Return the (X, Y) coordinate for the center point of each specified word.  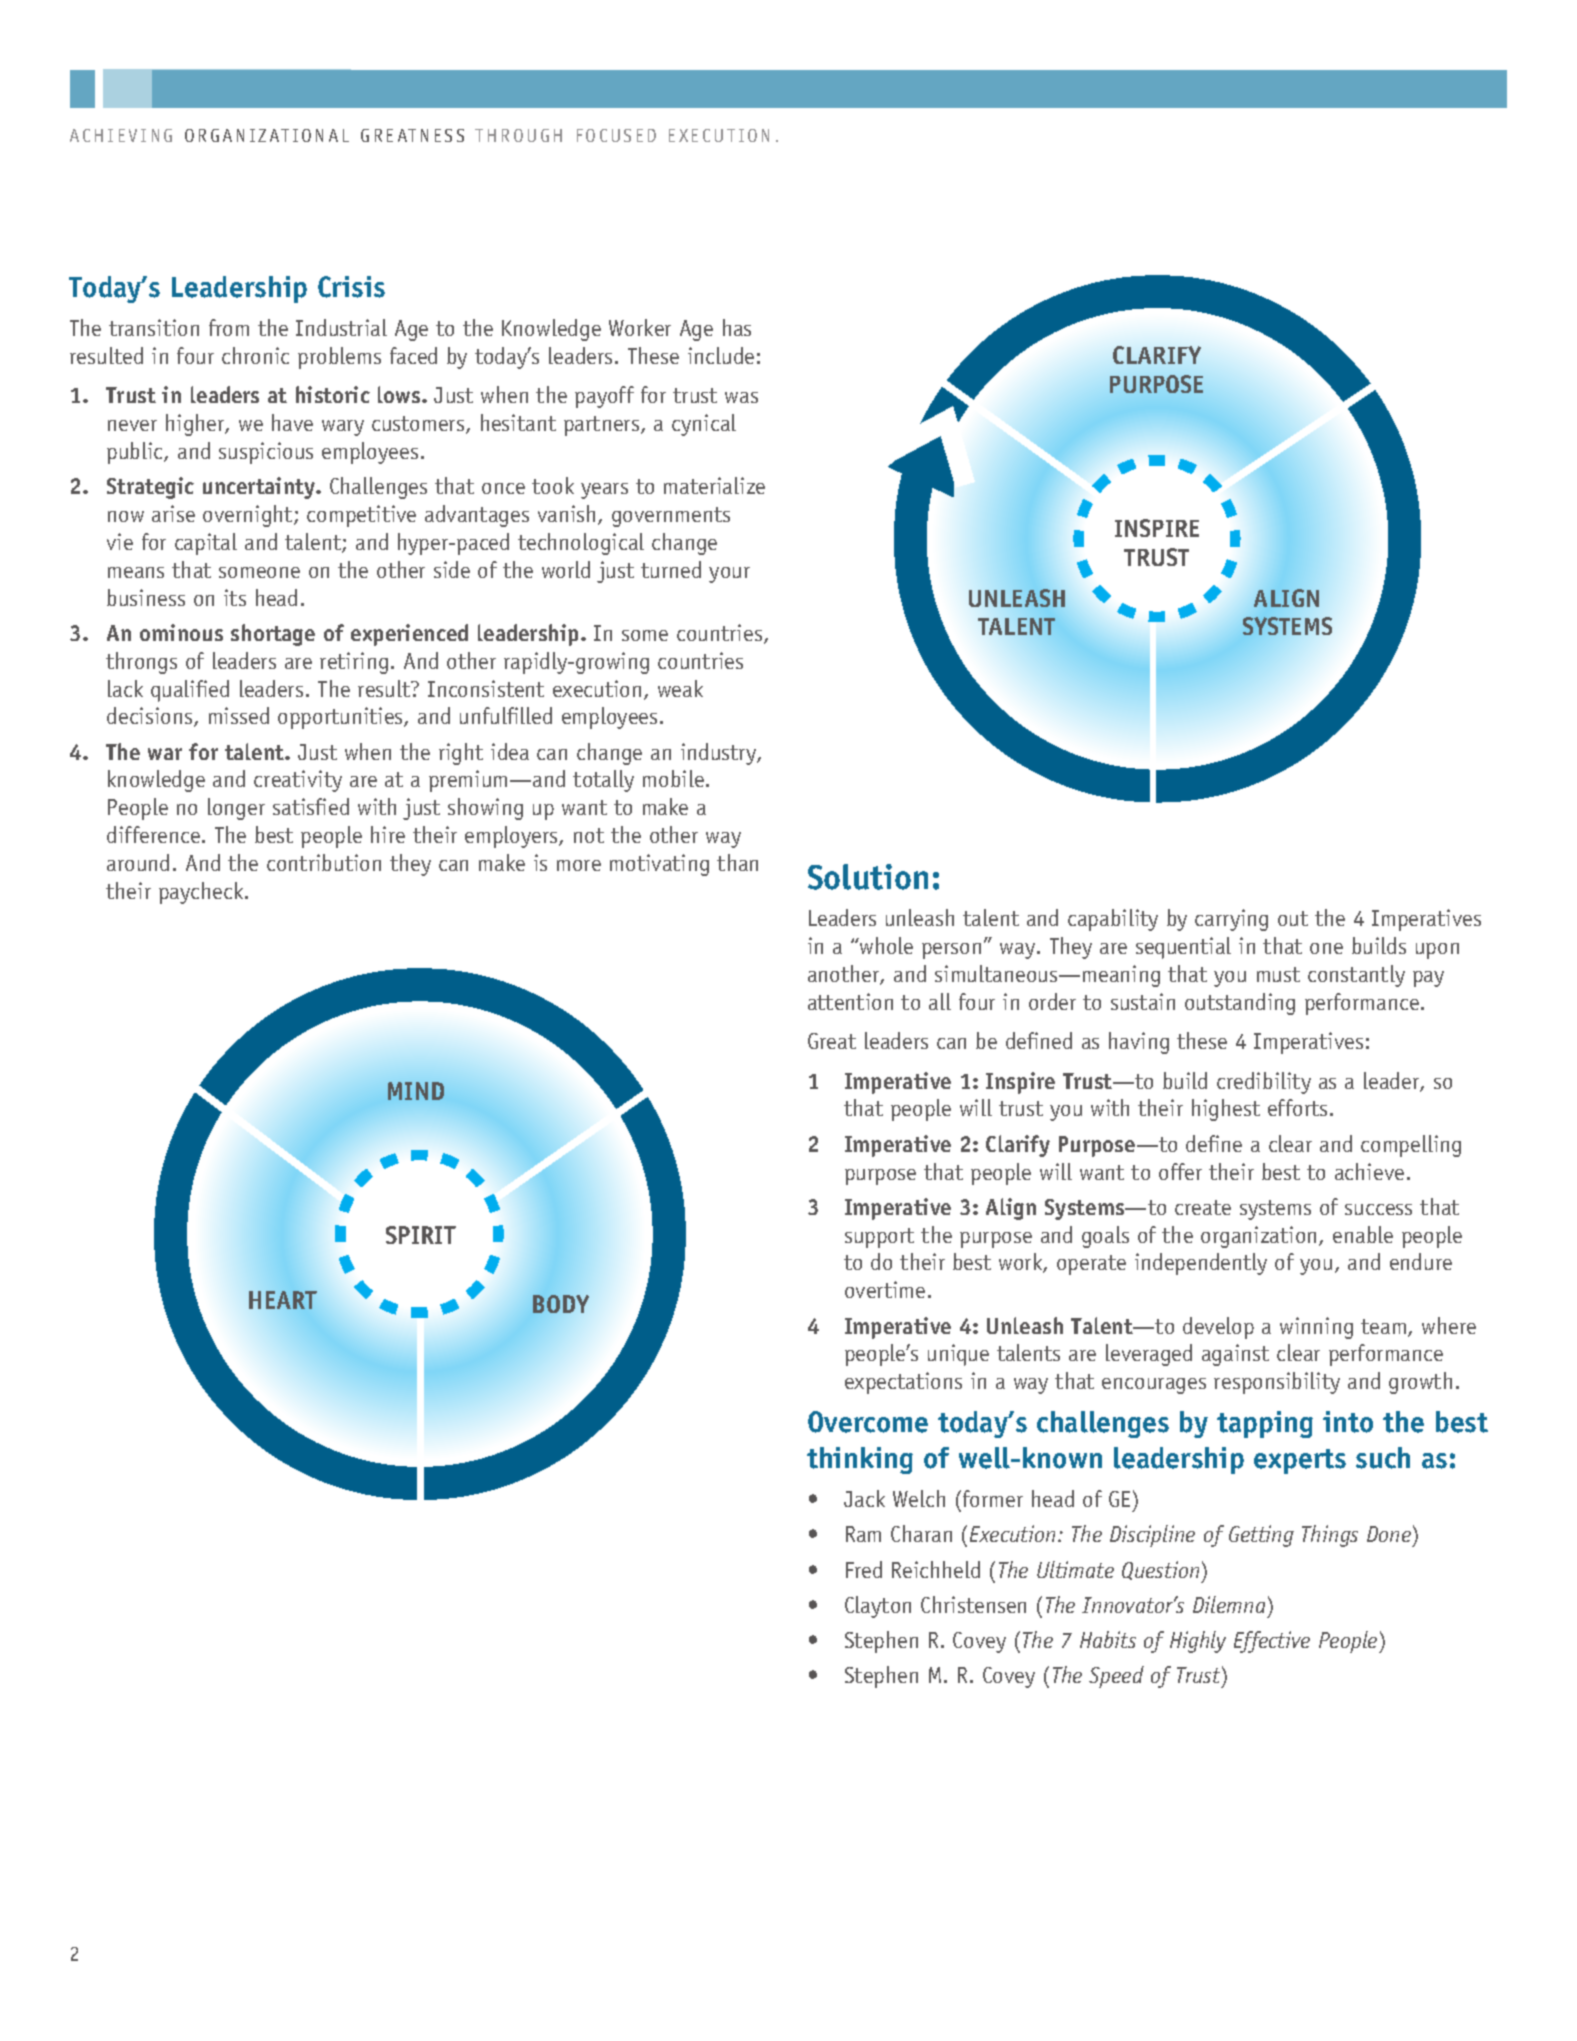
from (229, 327)
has (737, 327)
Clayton (878, 1607)
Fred (864, 1569)
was (741, 397)
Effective (1272, 1642)
